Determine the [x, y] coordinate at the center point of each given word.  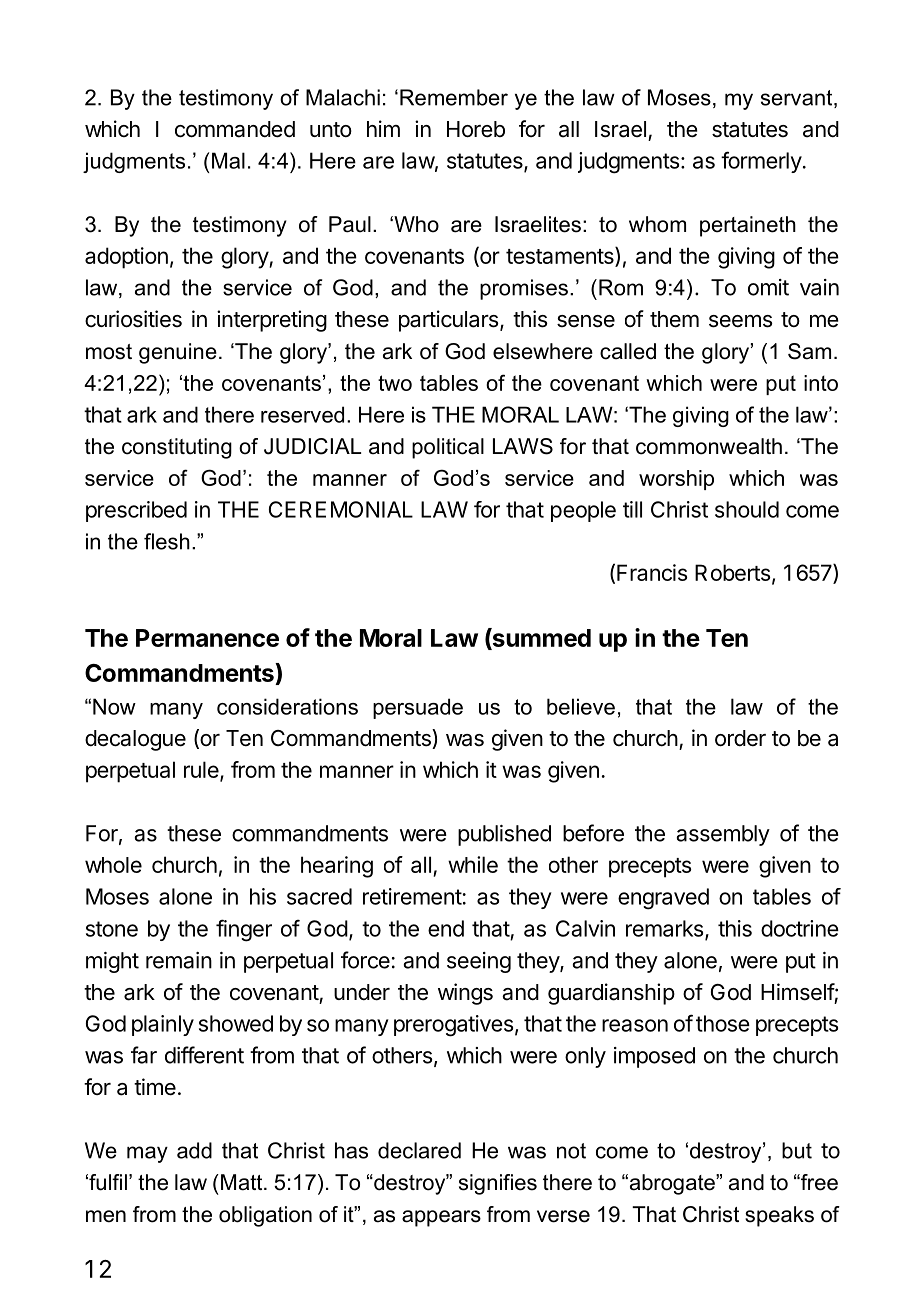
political [448, 448]
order [740, 738]
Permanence [207, 638]
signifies [498, 1184]
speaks [779, 1216]
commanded [235, 129]
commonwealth [709, 446]
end [446, 928]
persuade [418, 708]
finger [244, 930]
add [194, 1150]
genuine [178, 353]
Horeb [476, 129]
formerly [761, 162]
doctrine [800, 928]
